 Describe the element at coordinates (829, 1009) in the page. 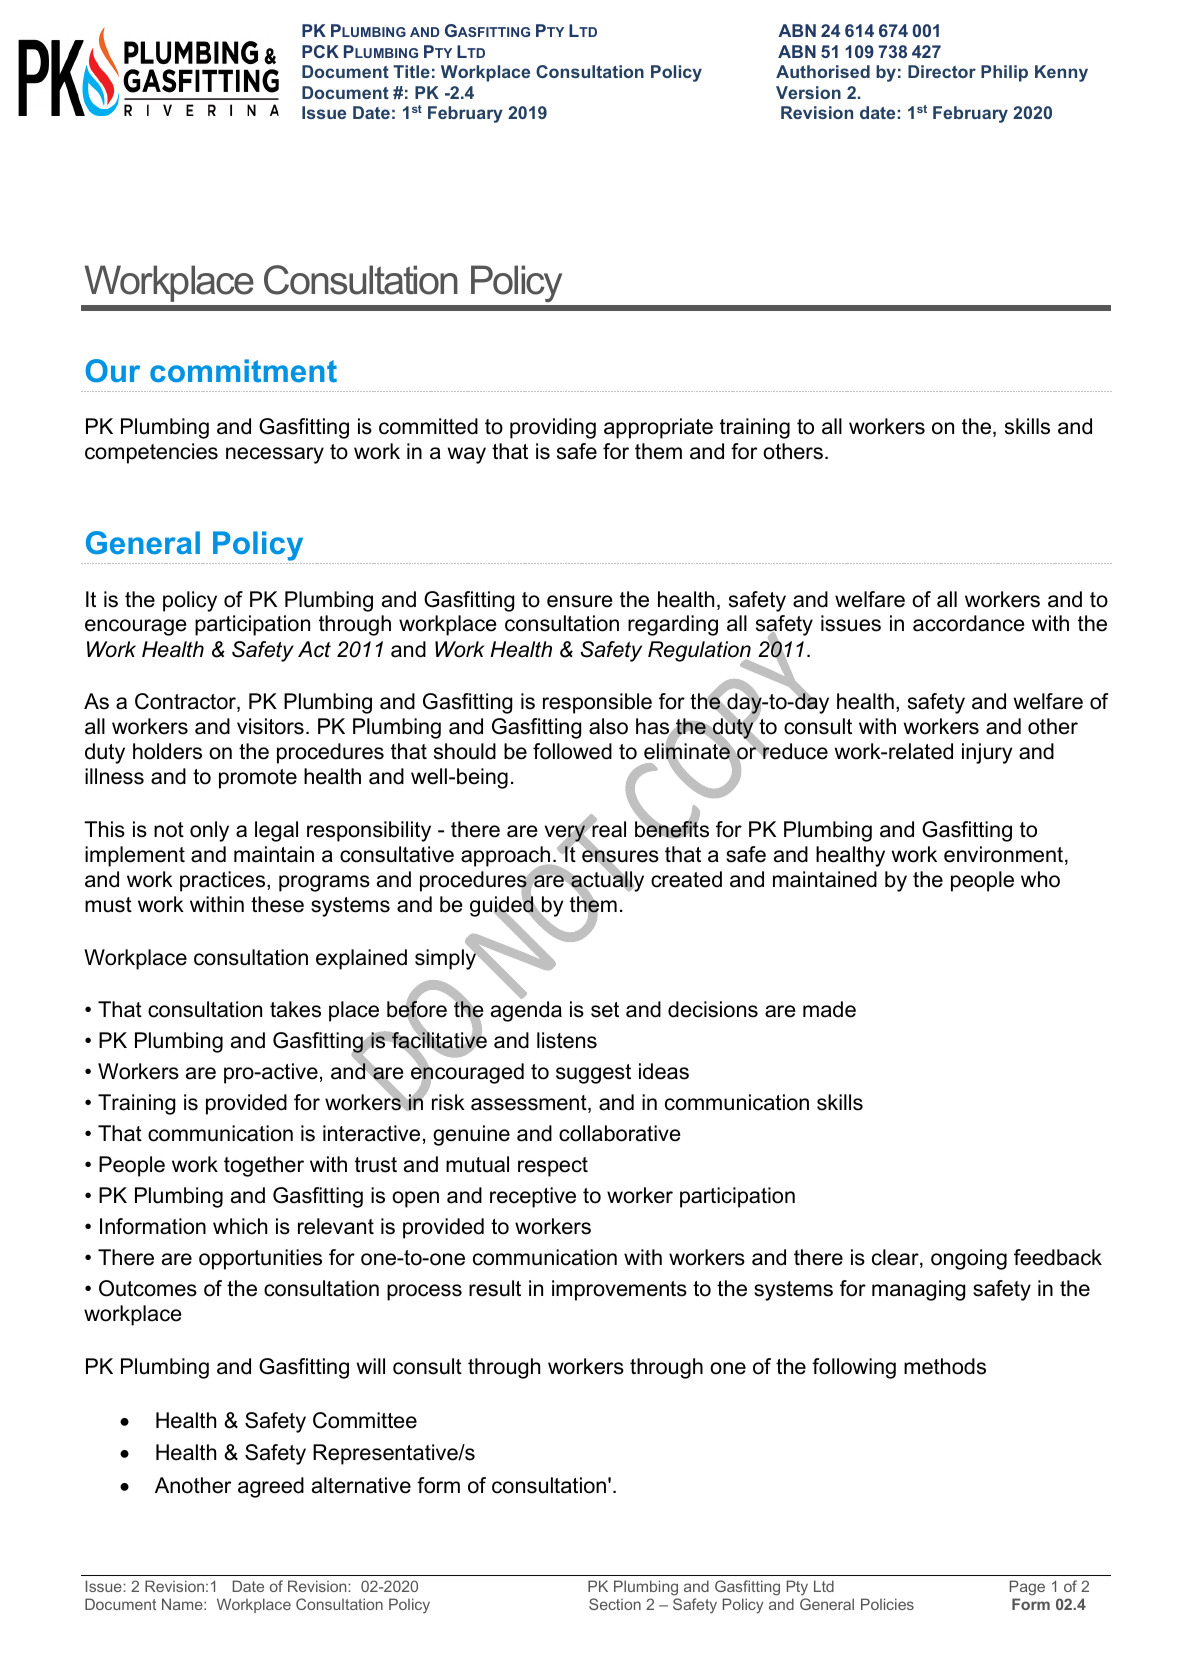

I see `made` at that location.
